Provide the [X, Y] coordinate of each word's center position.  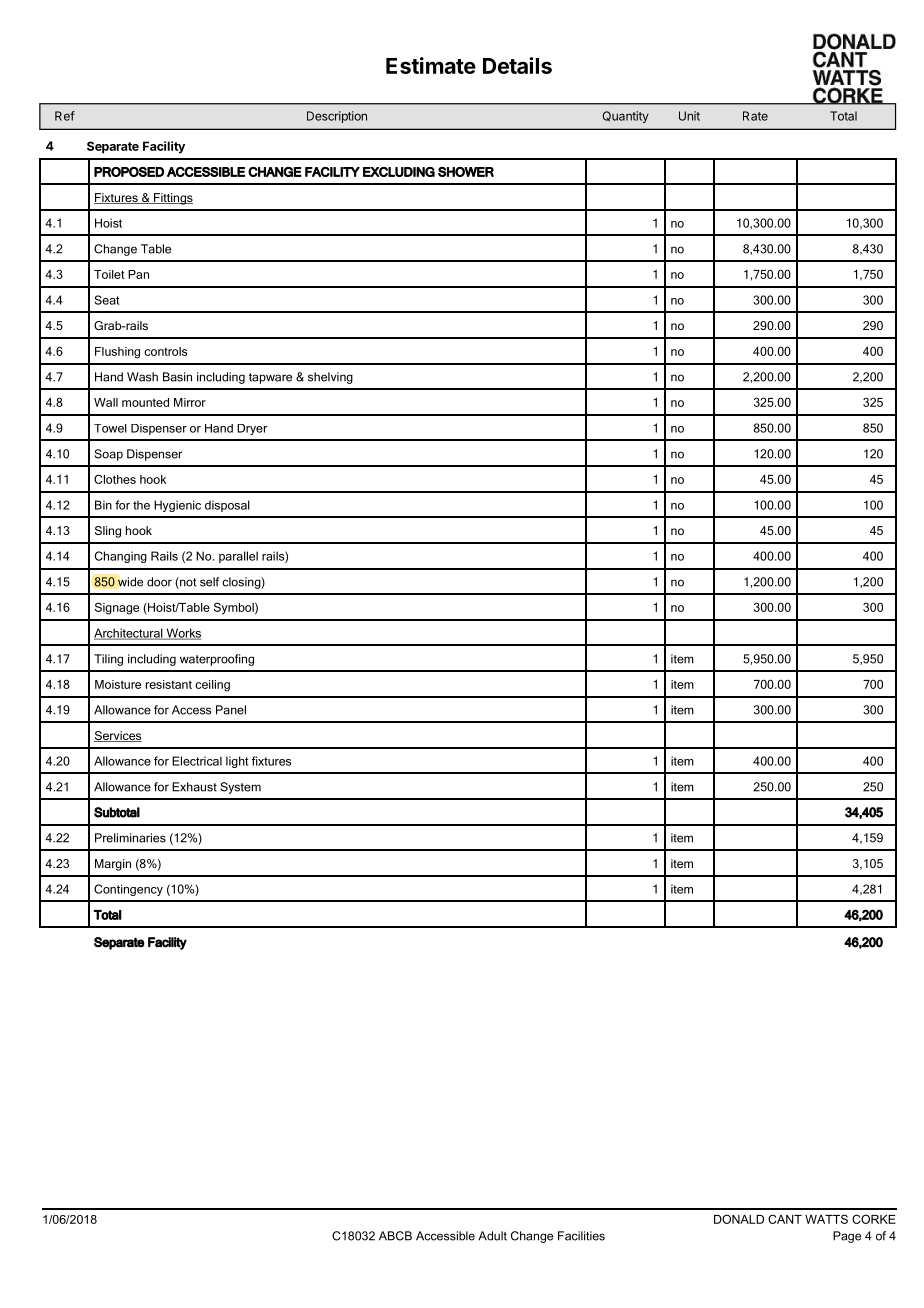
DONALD [739, 1219]
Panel [231, 710]
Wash [142, 377]
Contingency [128, 890]
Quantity [626, 117]
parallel [238, 557]
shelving [330, 378]
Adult [492, 1236]
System [240, 788]
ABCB [395, 1236]
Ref [65, 116]
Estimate [431, 65]
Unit [689, 116]
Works [182, 634]
